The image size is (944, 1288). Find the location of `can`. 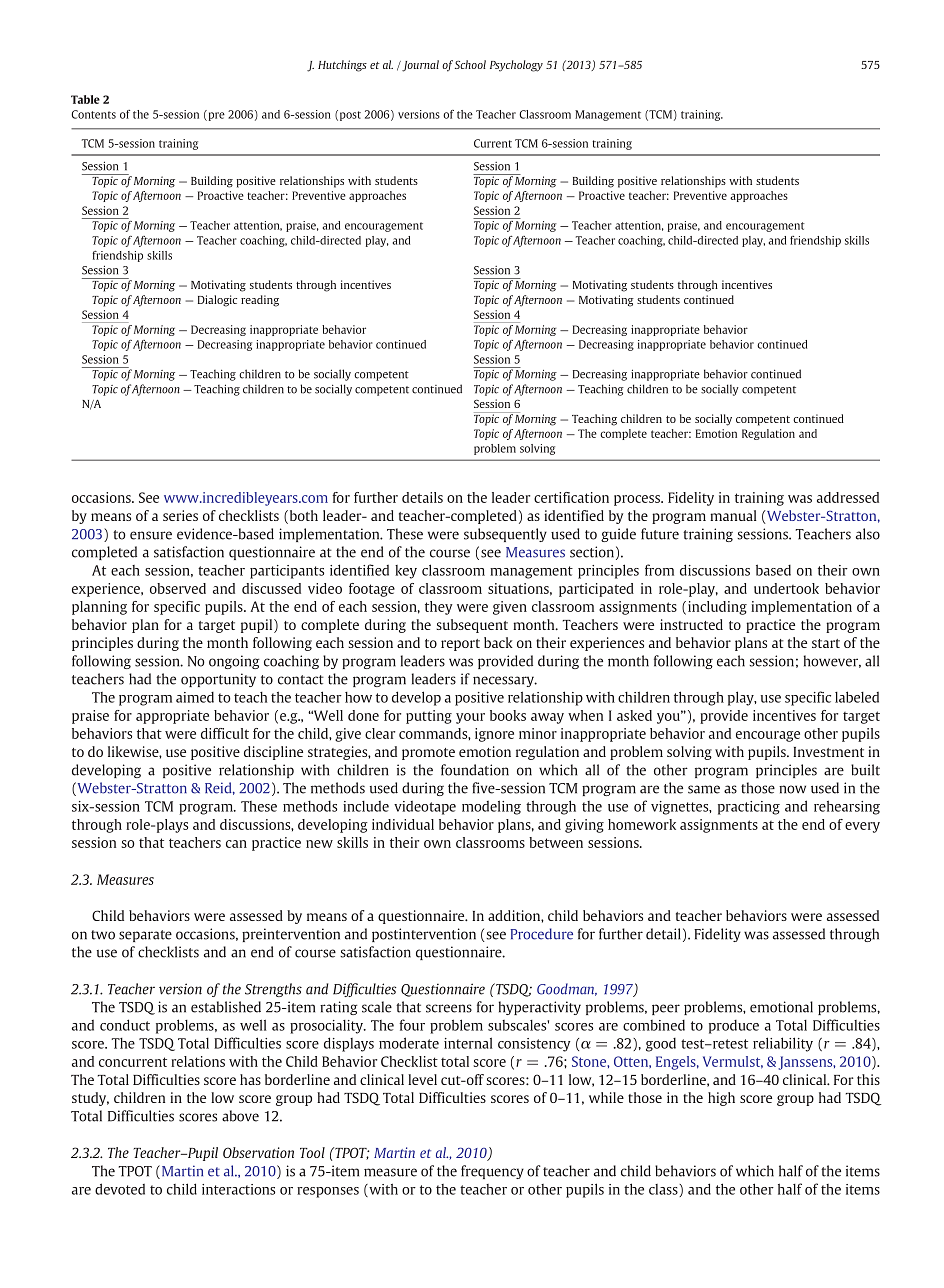

can is located at coordinates (236, 844).
